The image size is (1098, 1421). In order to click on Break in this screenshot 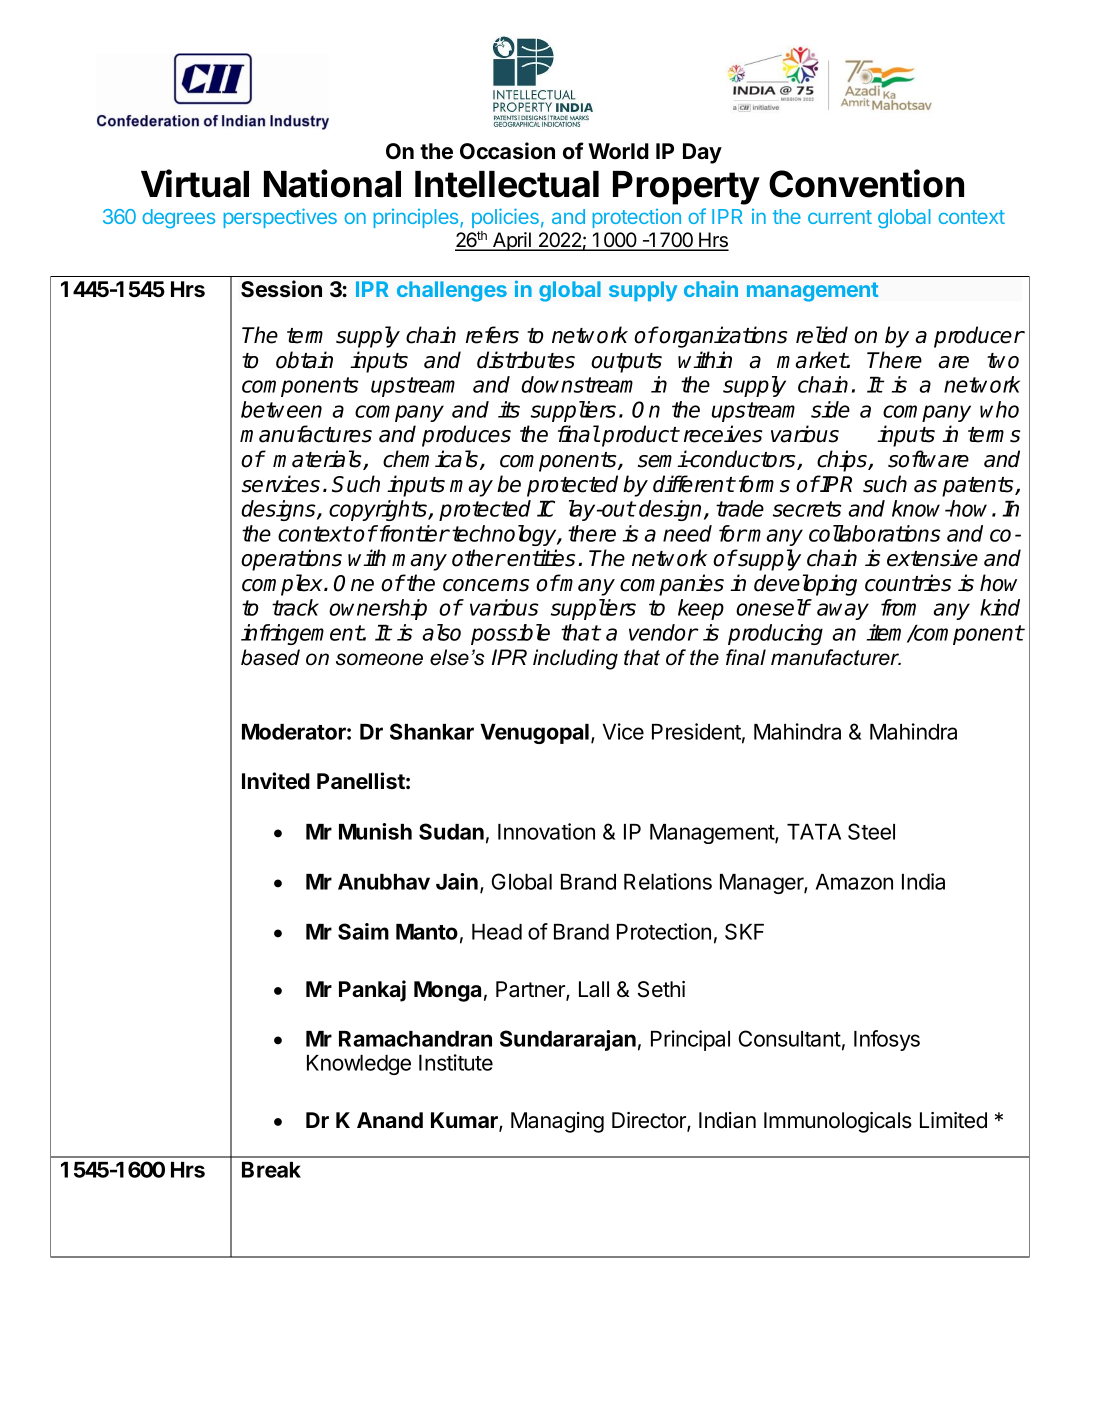, I will do `click(271, 1170)`.
